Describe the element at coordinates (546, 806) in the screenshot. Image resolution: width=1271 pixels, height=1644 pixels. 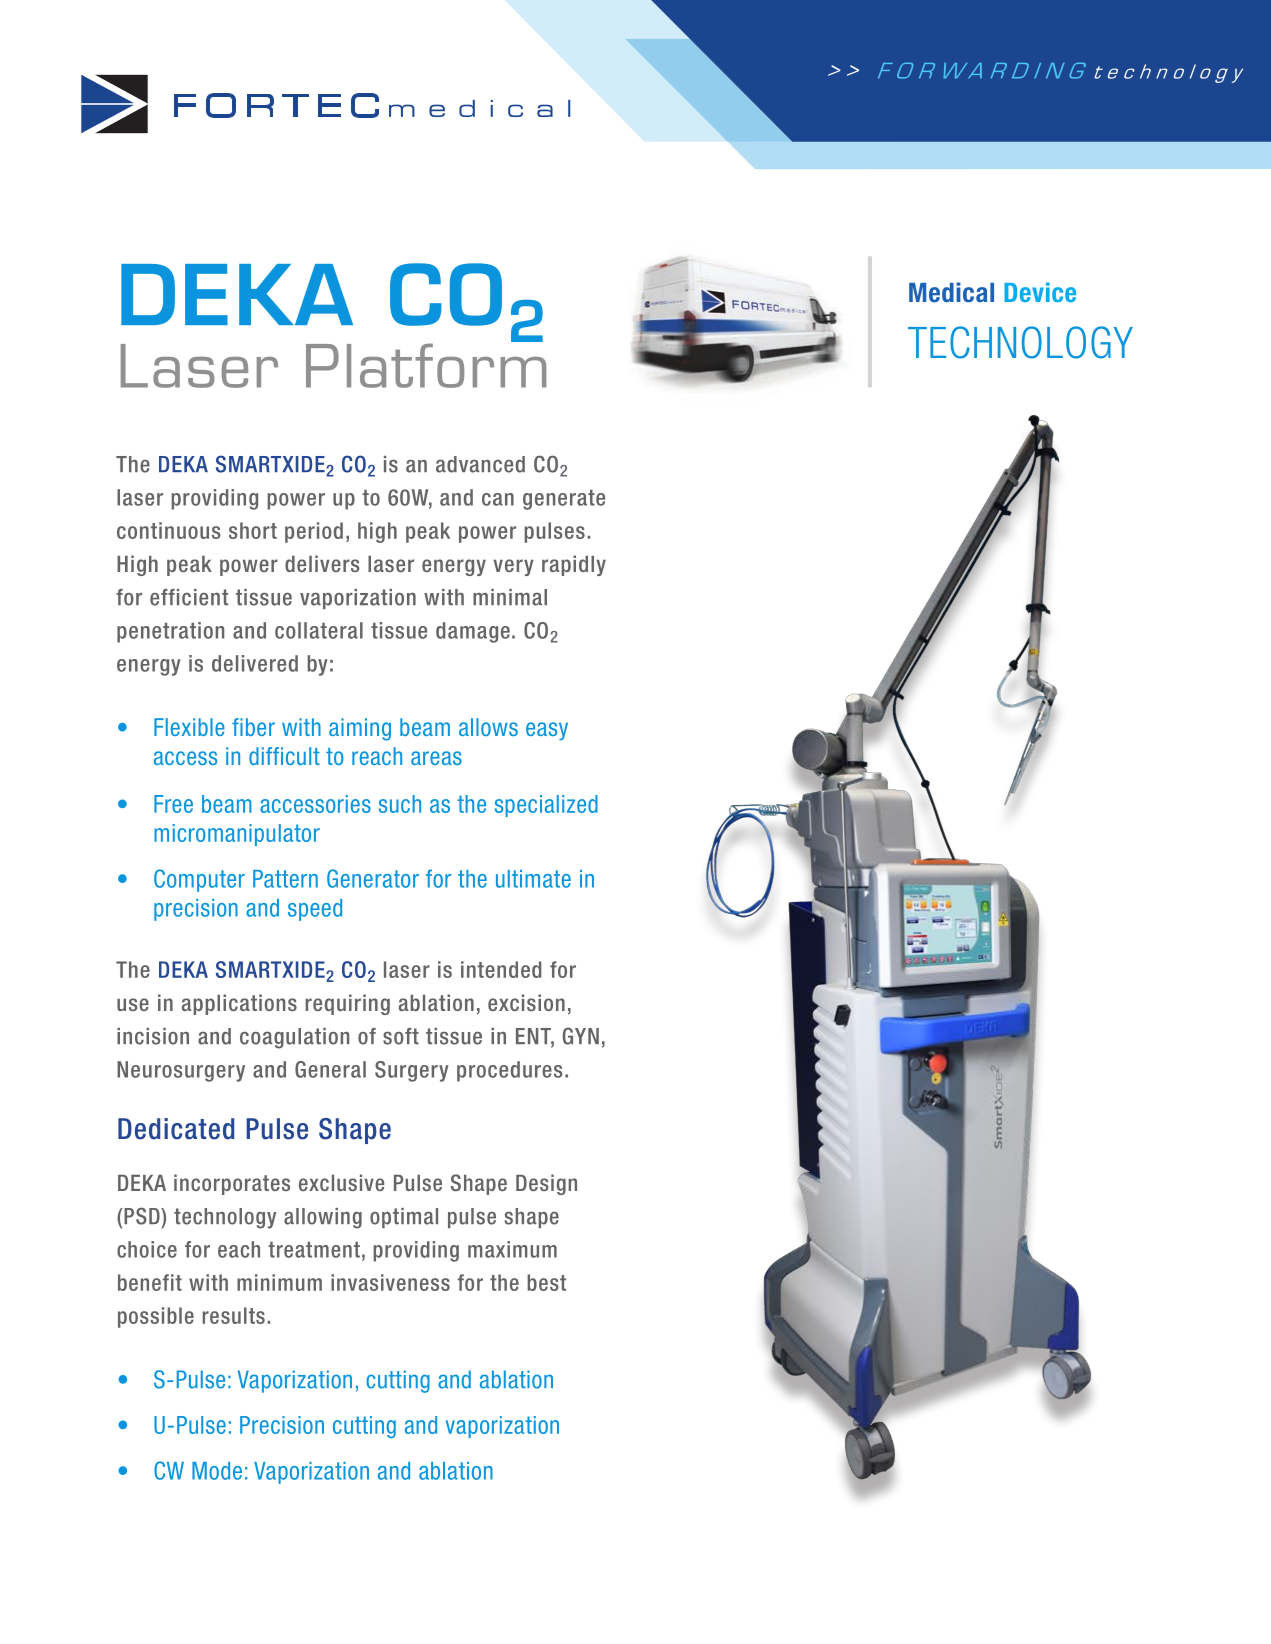
I see `specialized` at that location.
